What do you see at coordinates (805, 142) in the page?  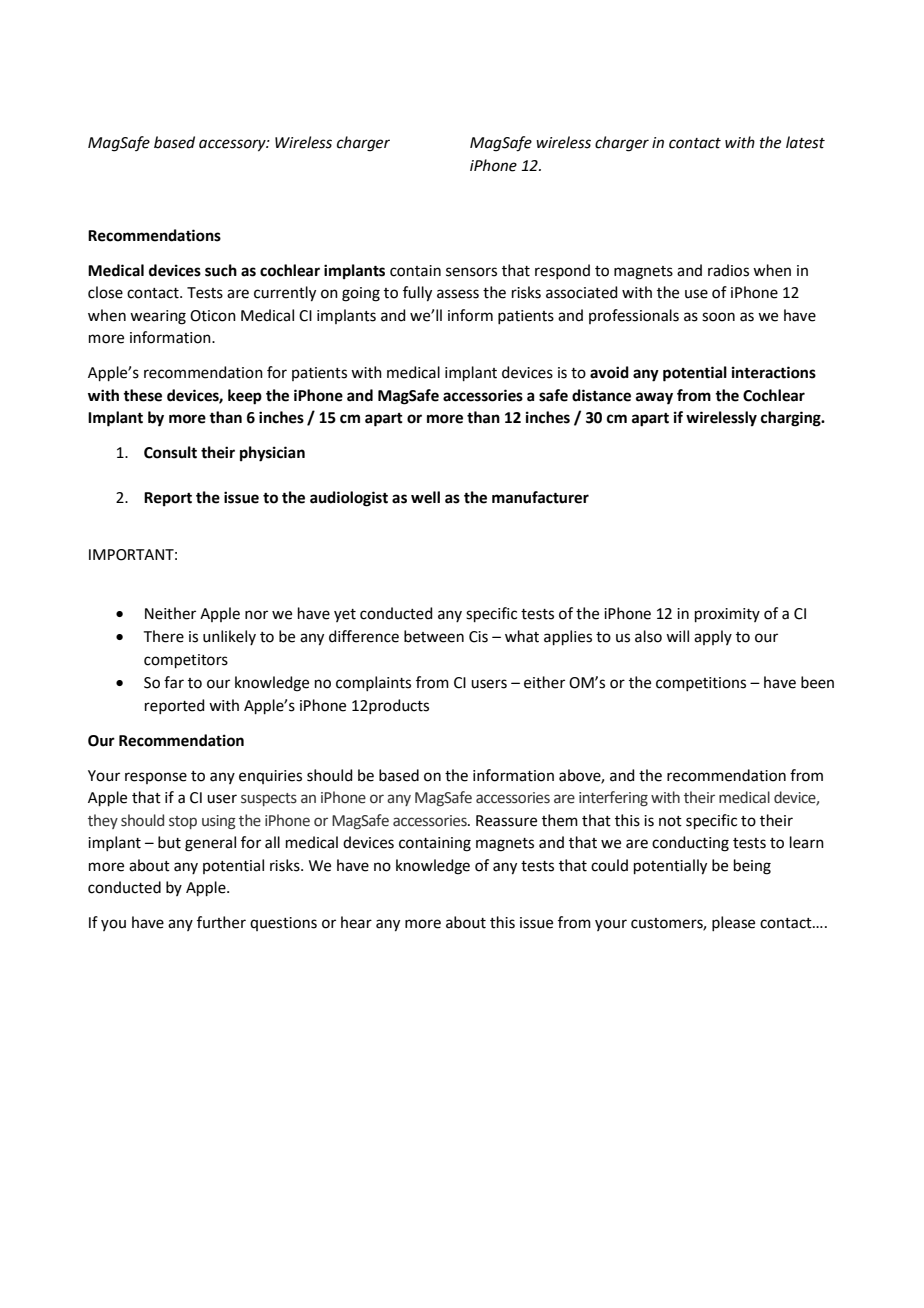 I see `latest` at bounding box center [805, 142].
